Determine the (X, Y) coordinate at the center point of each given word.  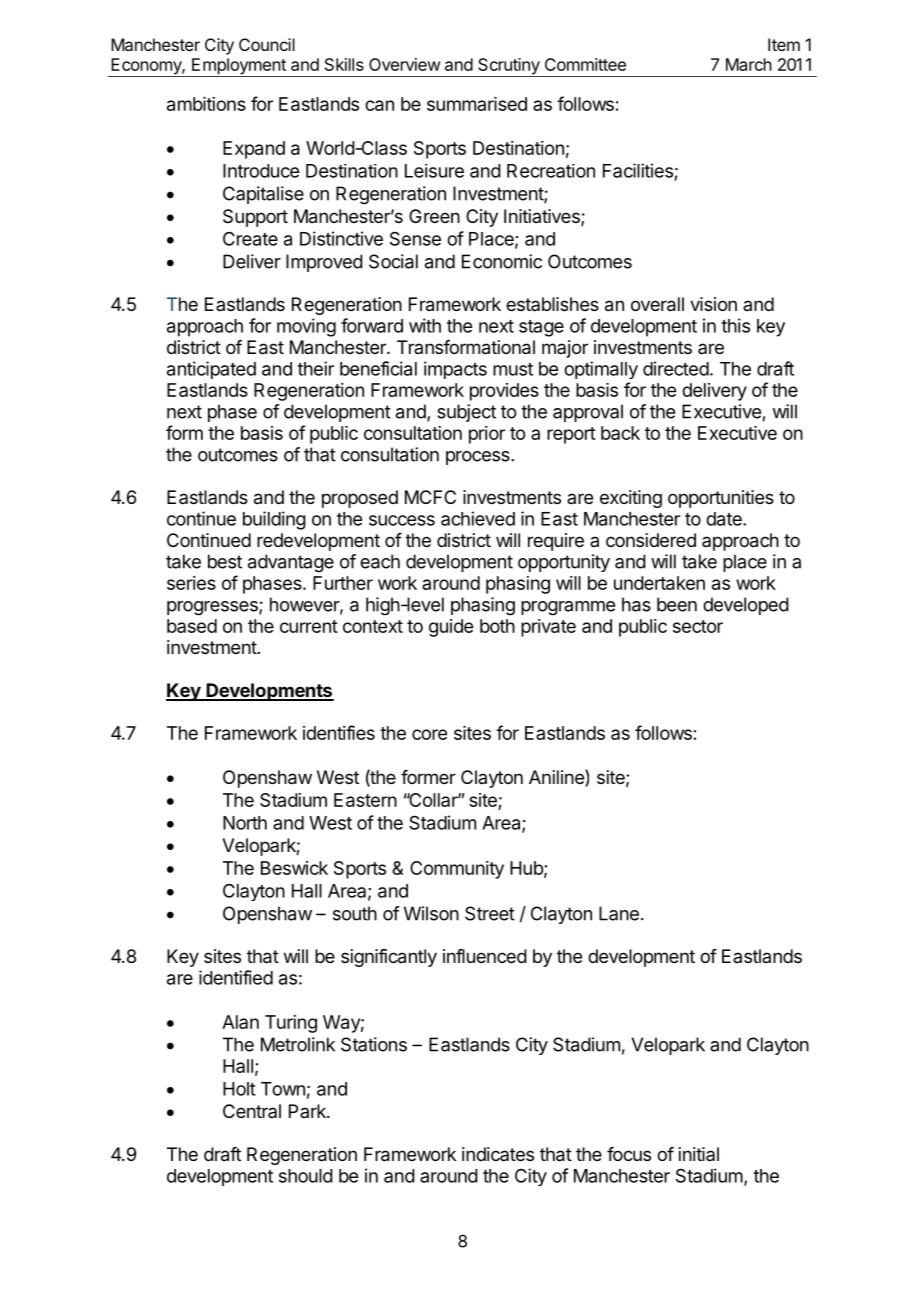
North (245, 823)
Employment (239, 67)
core (429, 734)
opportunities (721, 499)
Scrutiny (508, 67)
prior (487, 435)
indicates (498, 1154)
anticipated (211, 370)
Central (252, 1111)
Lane (619, 913)
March (749, 64)
